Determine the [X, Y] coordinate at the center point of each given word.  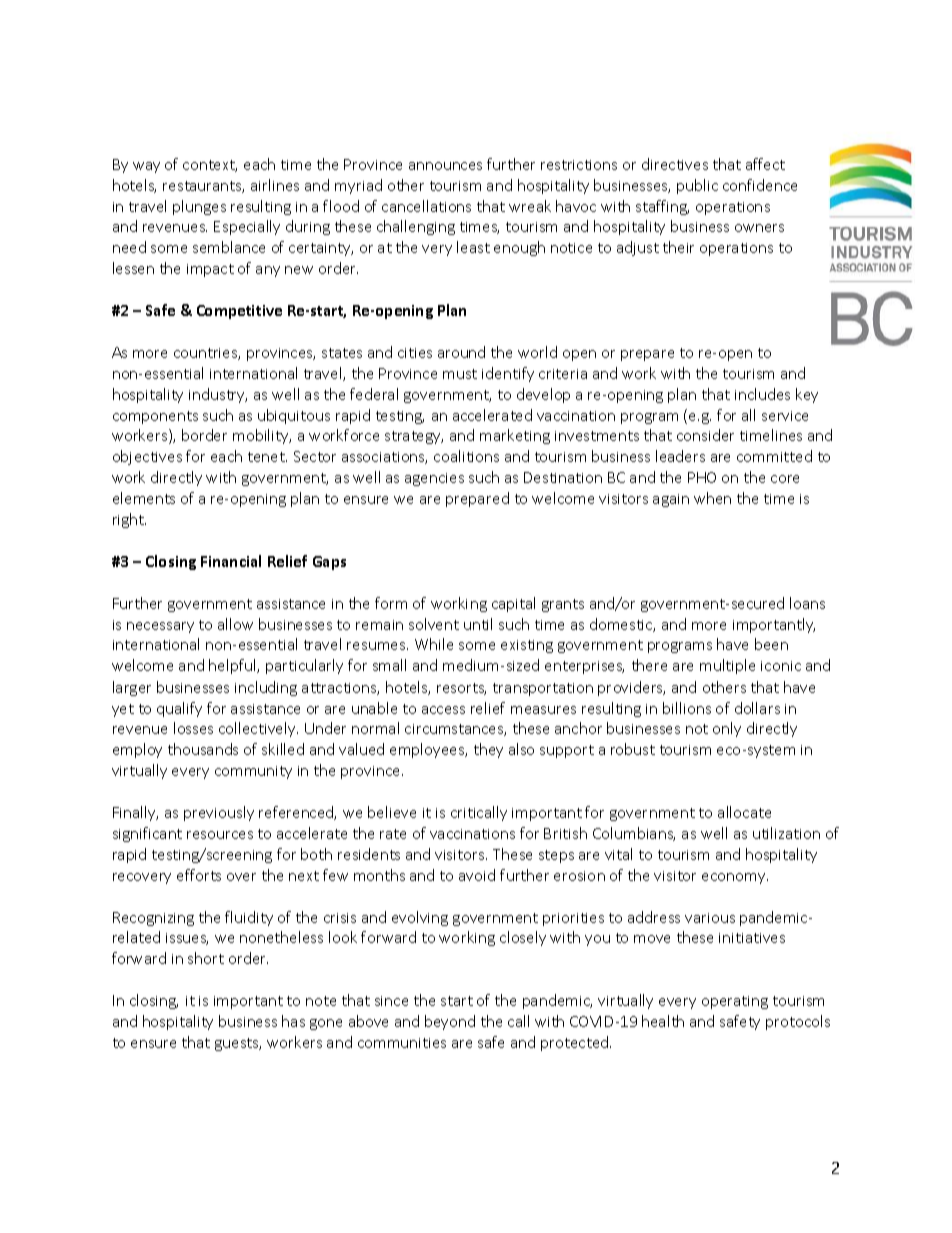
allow [235, 624]
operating [735, 1002]
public [697, 186]
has [293, 1021]
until [478, 624]
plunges [199, 207]
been [771, 644]
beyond [450, 1022]
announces [445, 166]
